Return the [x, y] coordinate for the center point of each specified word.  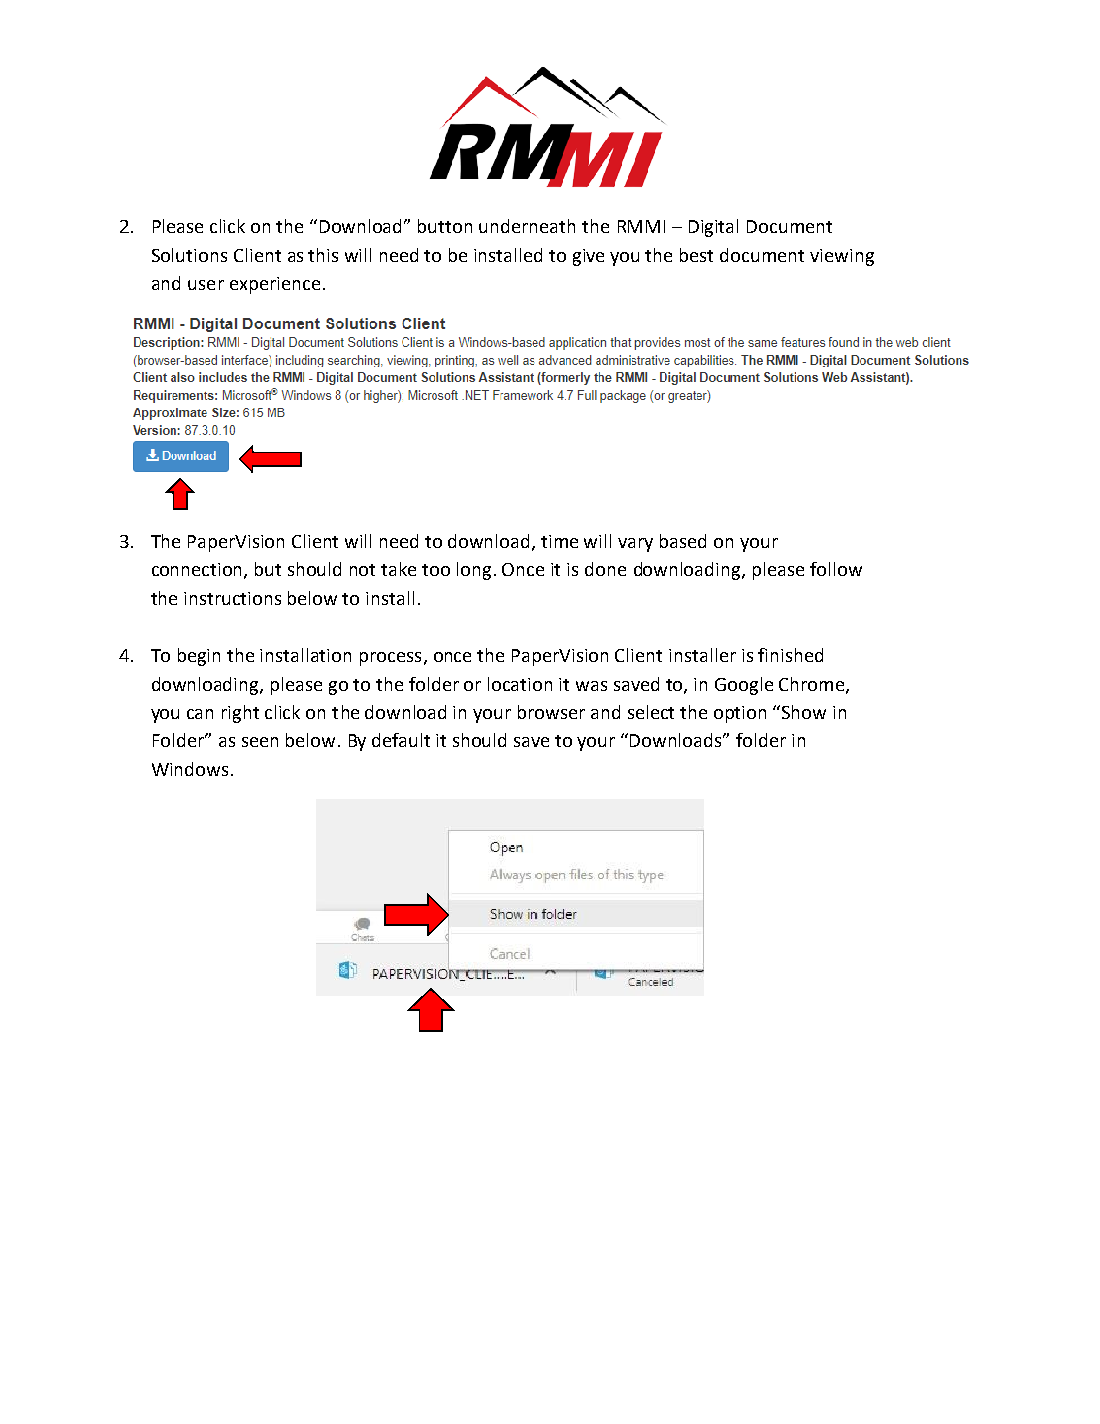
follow [836, 569]
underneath [527, 226]
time [559, 541]
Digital [713, 228]
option [740, 714]
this [323, 255]
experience [275, 285]
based [683, 541]
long [474, 571]
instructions [232, 598]
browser [551, 712]
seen [260, 742]
